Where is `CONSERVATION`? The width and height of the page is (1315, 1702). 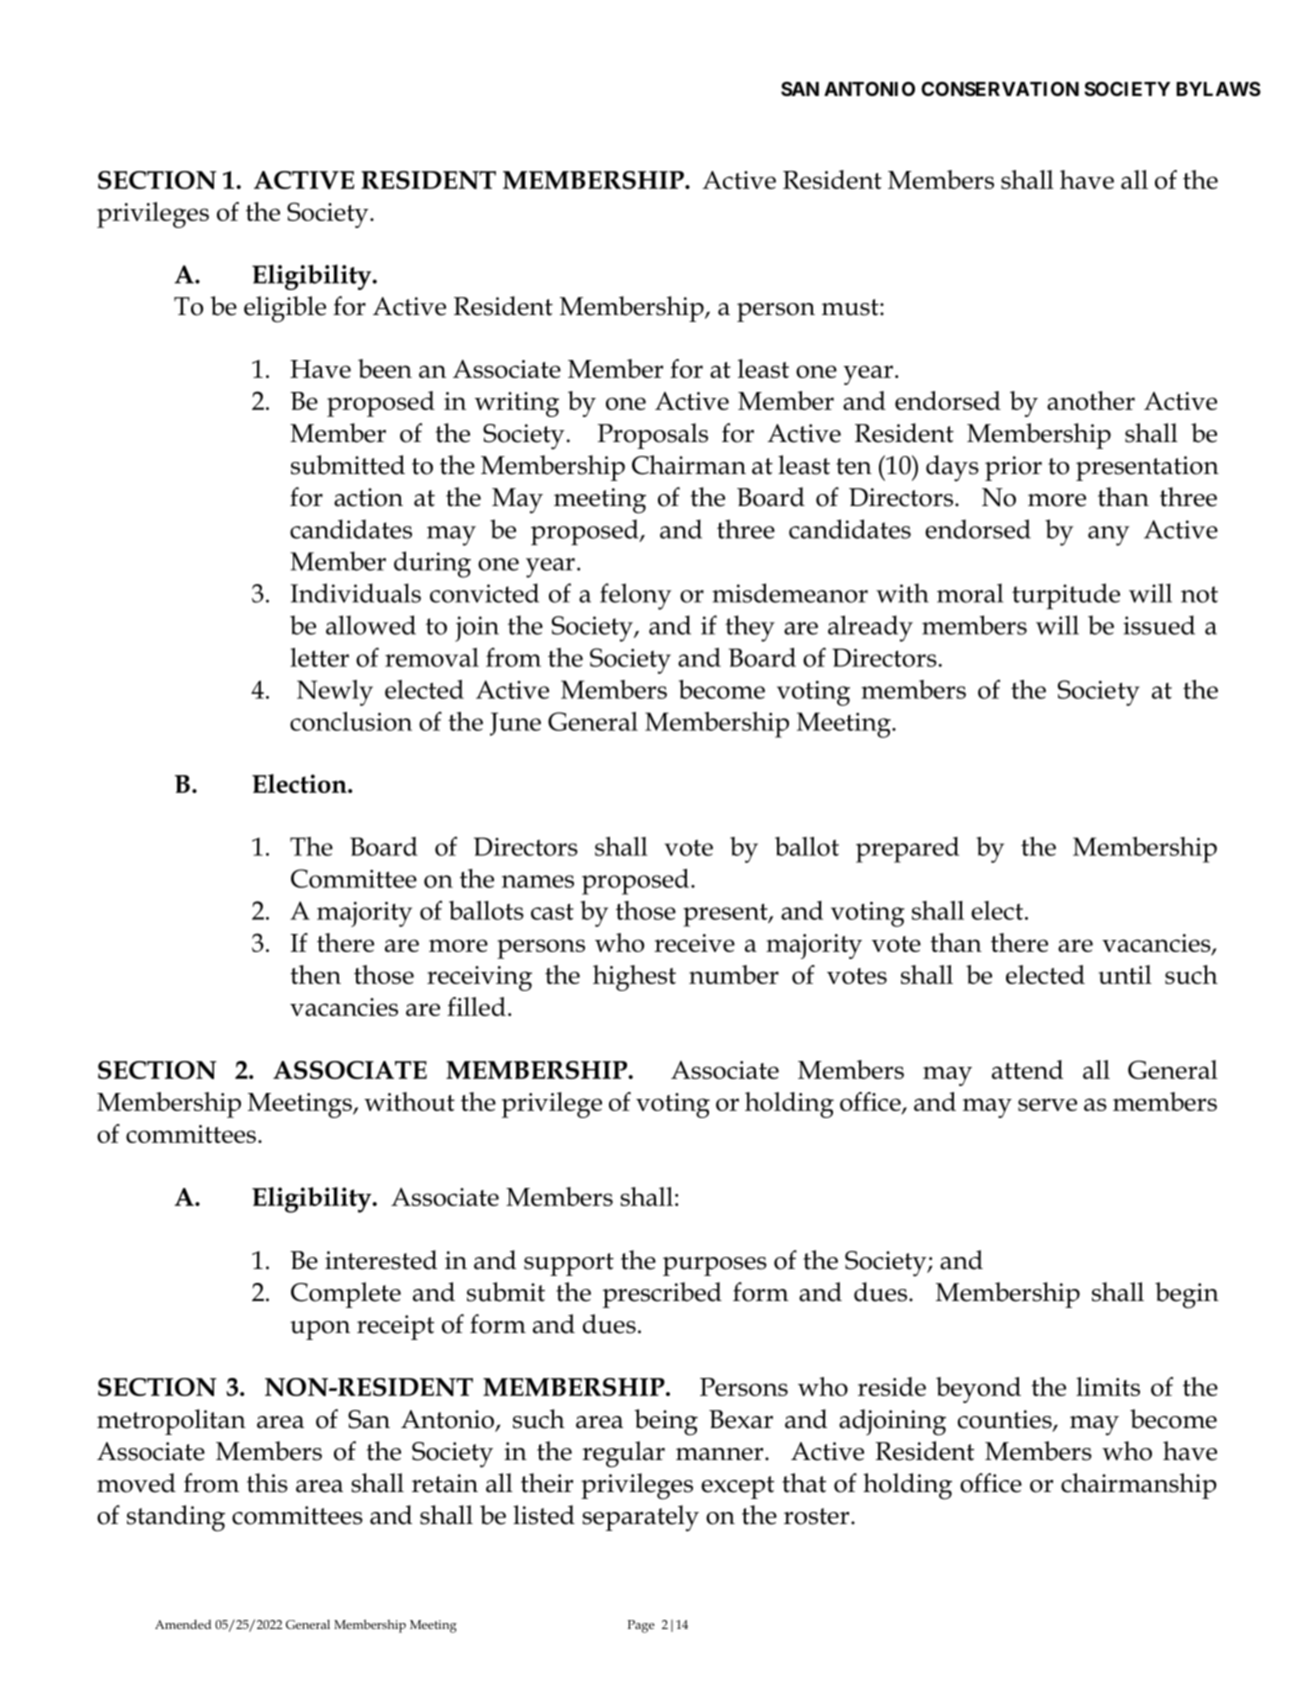
CONSERVATION is located at coordinates (1000, 88).
